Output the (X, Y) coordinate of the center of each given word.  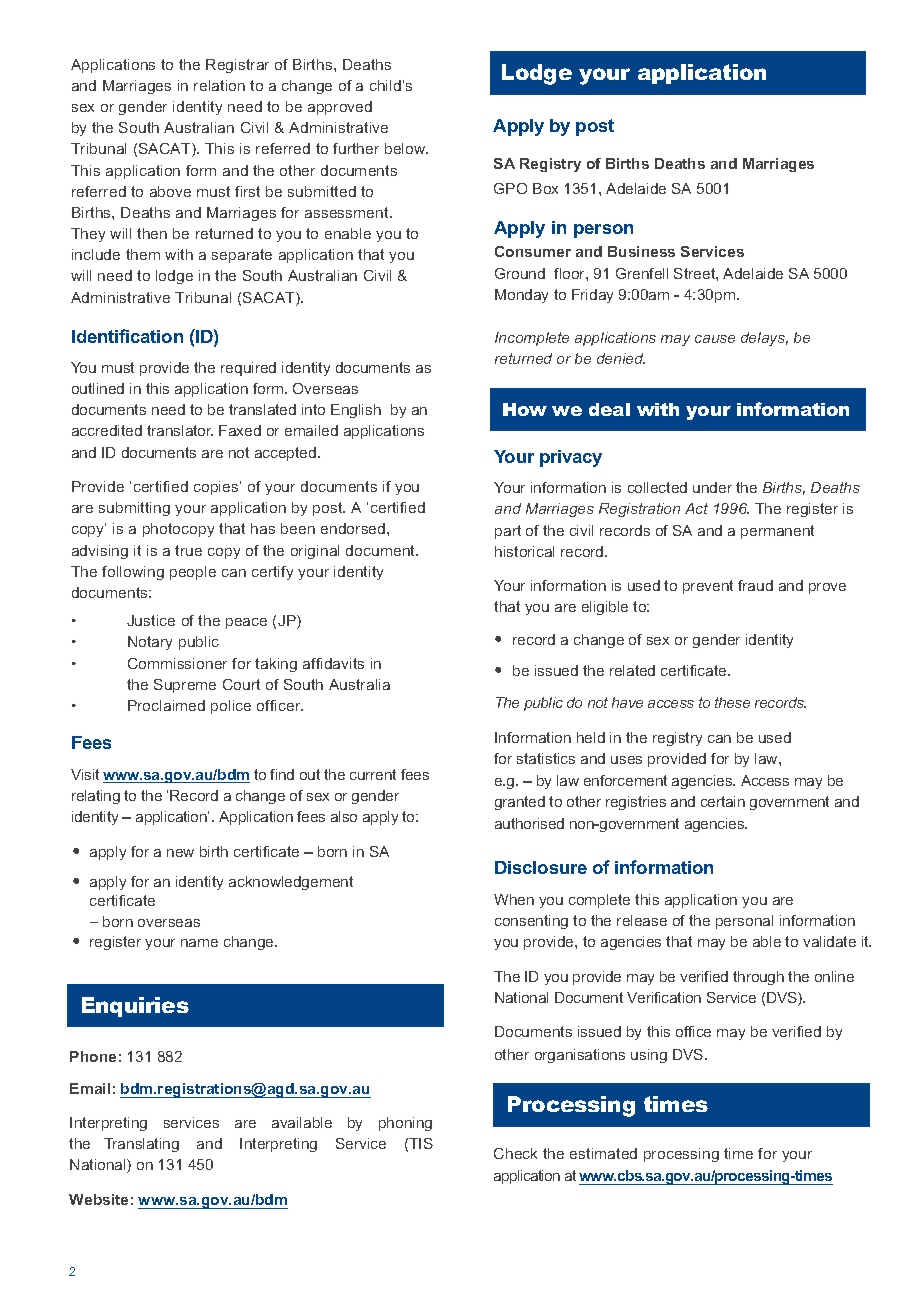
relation (219, 85)
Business (641, 251)
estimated (603, 1153)
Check (515, 1153)
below (406, 148)
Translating (141, 1145)
